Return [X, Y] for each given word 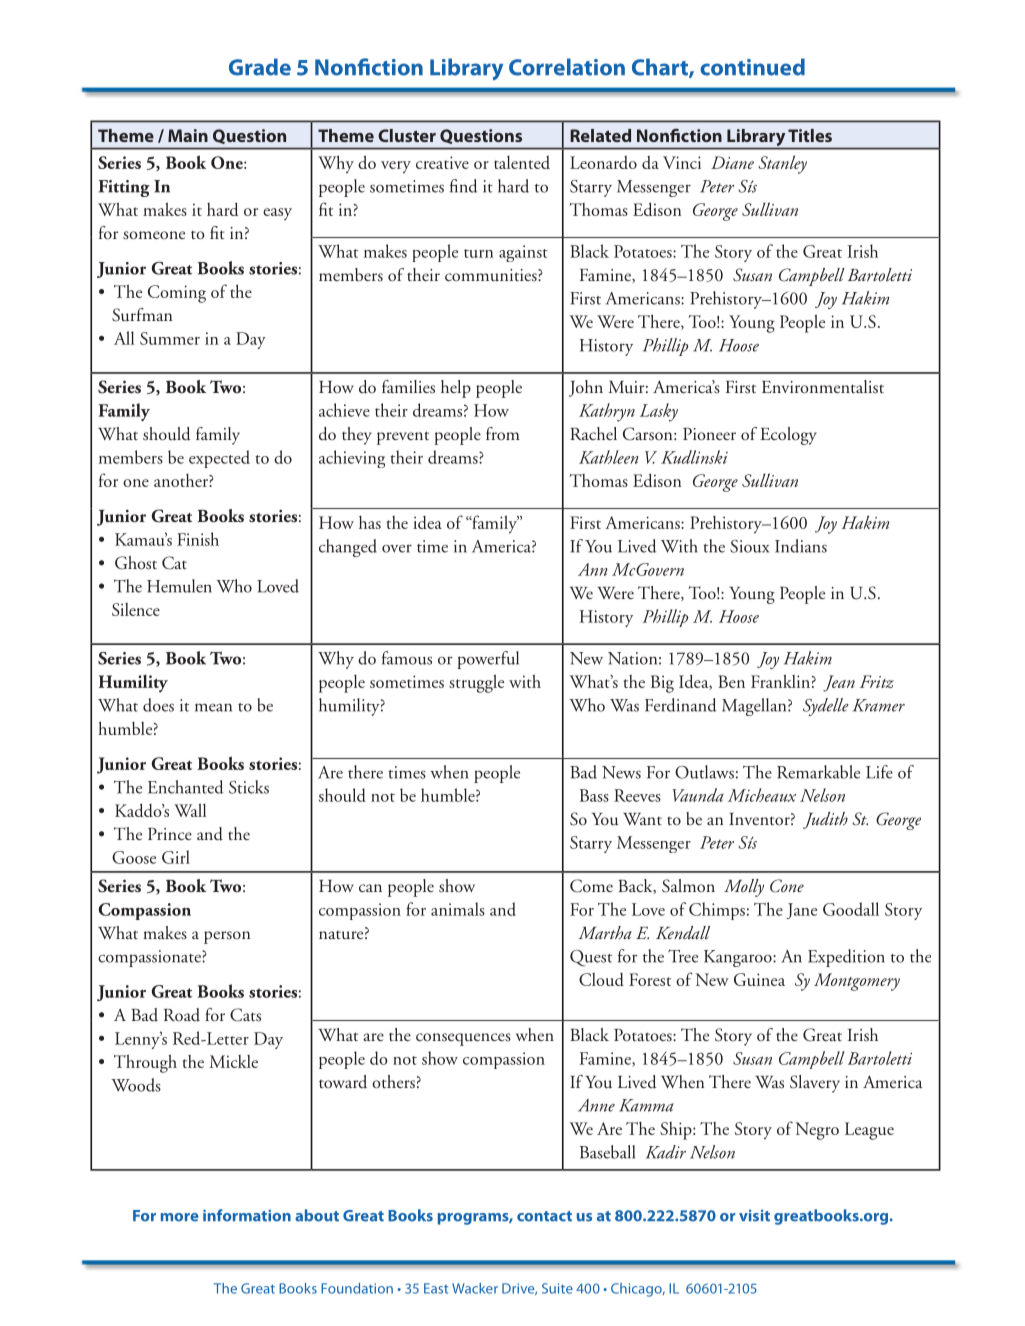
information [247, 1215]
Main [188, 135]
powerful [488, 660]
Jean [839, 683]
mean [213, 707]
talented [522, 162]
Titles [810, 135]
